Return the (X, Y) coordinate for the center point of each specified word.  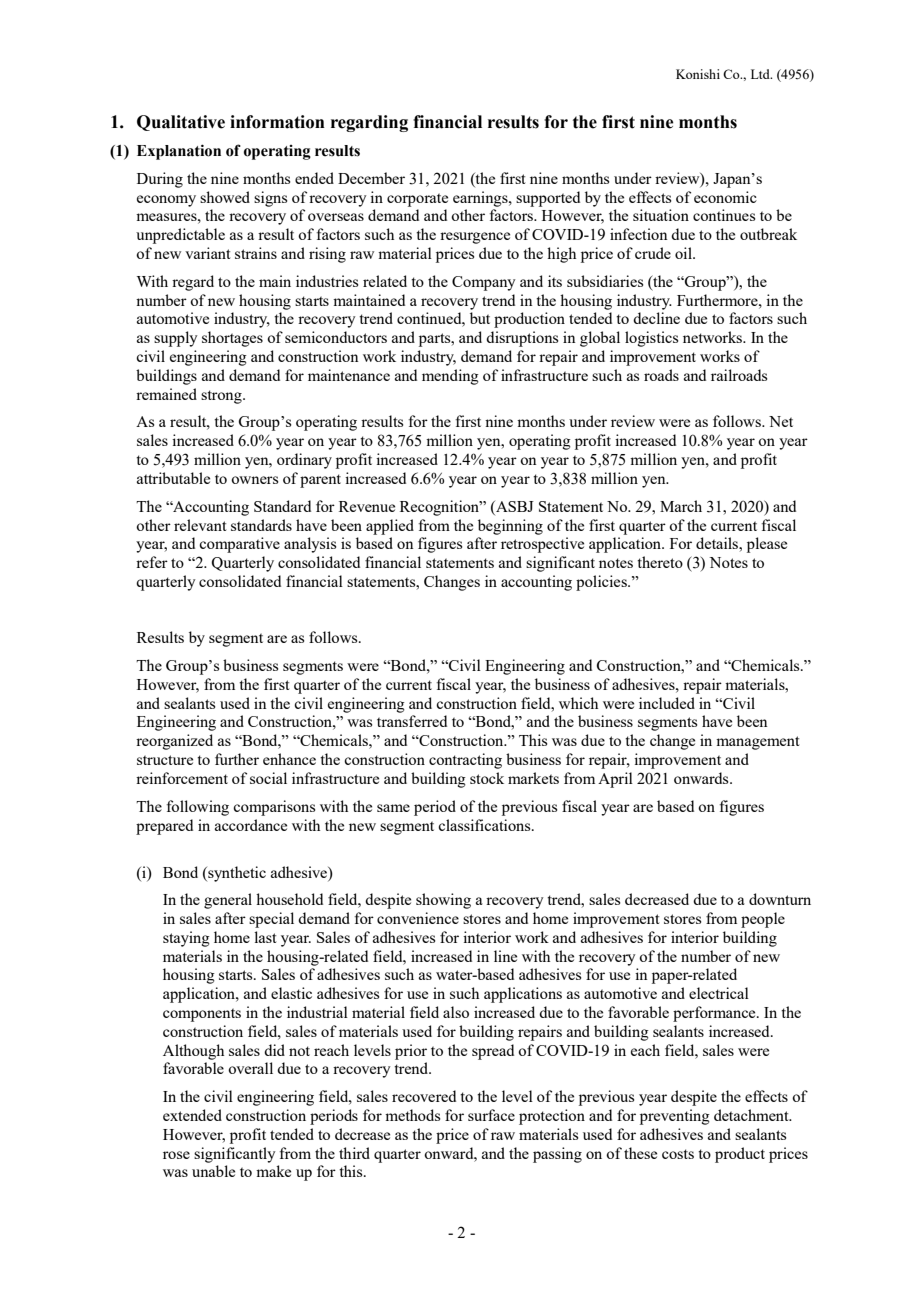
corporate (417, 200)
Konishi (698, 74)
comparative (239, 545)
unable (213, 1171)
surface (491, 1115)
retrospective (542, 545)
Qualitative (181, 123)
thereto (660, 562)
